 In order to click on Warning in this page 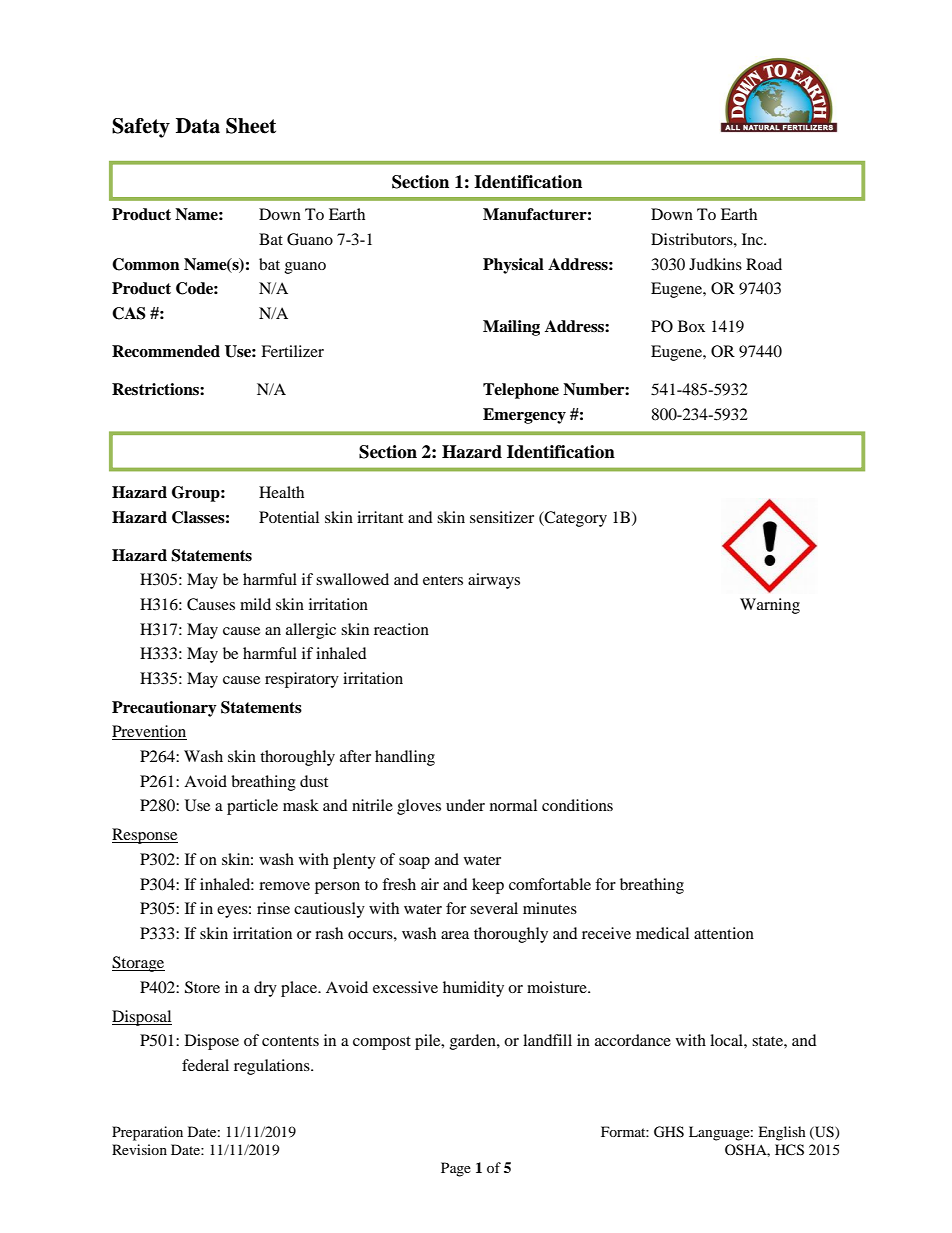, I will do `click(770, 606)`.
